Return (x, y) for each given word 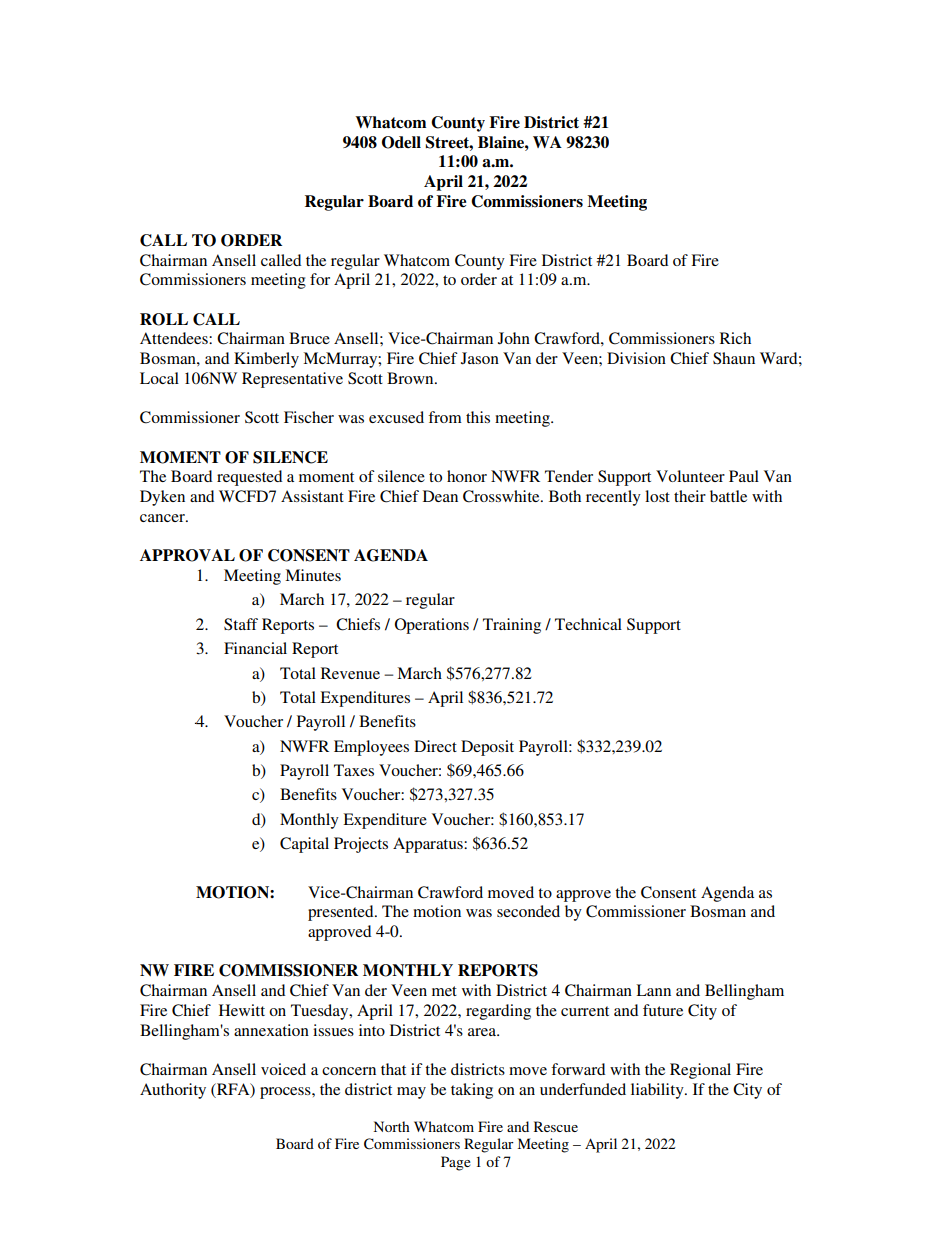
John (514, 338)
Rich (735, 338)
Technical (588, 624)
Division (636, 358)
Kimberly (266, 360)
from (445, 417)
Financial (255, 648)
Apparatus (429, 845)
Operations (432, 626)
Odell (401, 142)
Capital (304, 845)
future (663, 1010)
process (286, 1093)
